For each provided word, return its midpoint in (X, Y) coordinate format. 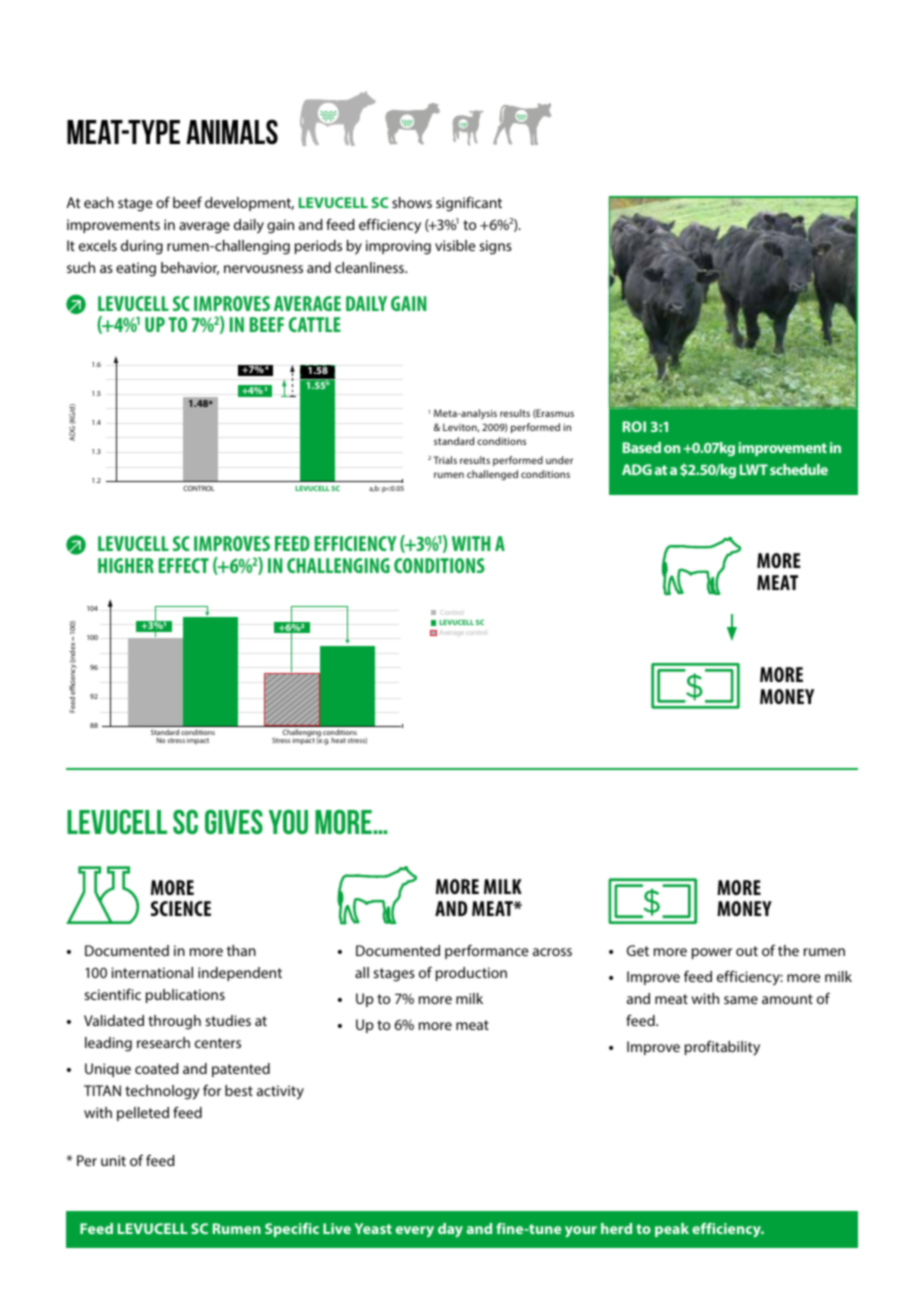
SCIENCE (181, 908)
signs (495, 247)
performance (487, 951)
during (142, 247)
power (712, 953)
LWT (754, 469)
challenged (492, 475)
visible (455, 245)
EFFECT (184, 565)
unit (113, 1160)
